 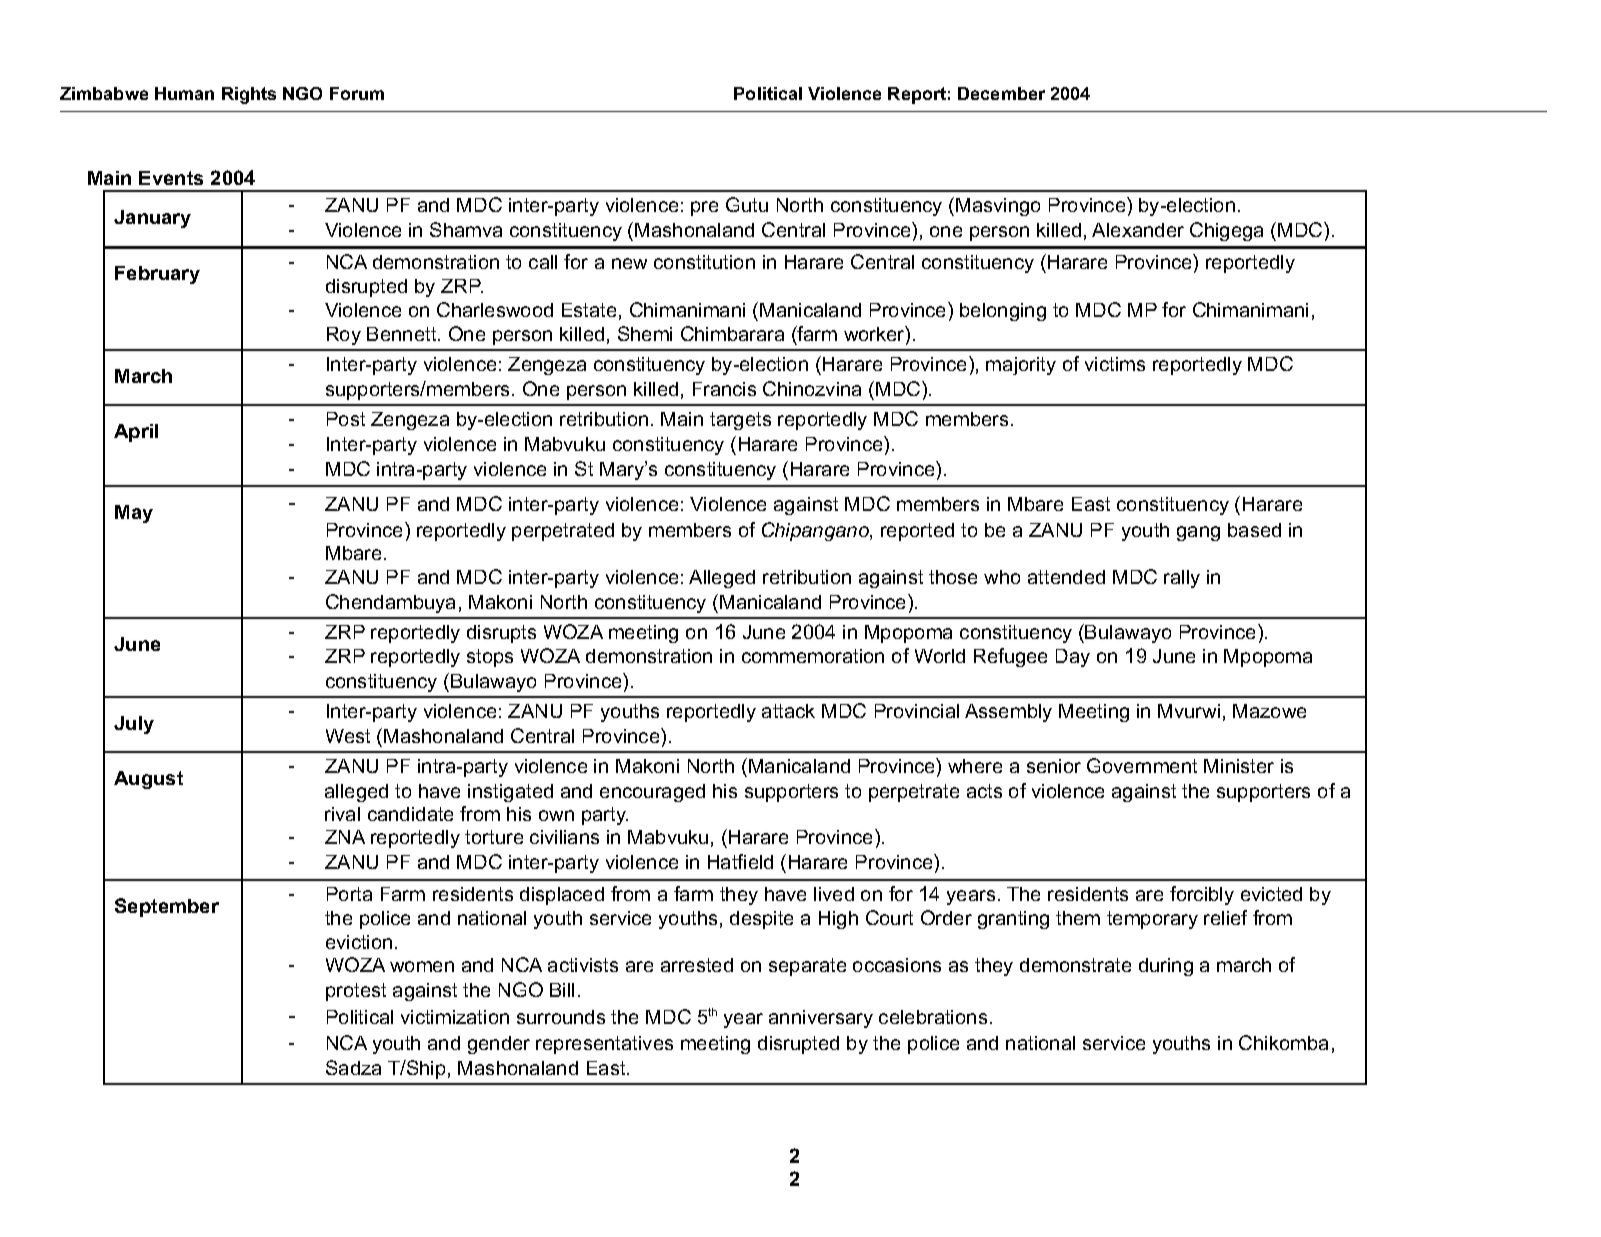 What do you see at coordinates (134, 725) in the screenshot?
I see `July` at bounding box center [134, 725].
